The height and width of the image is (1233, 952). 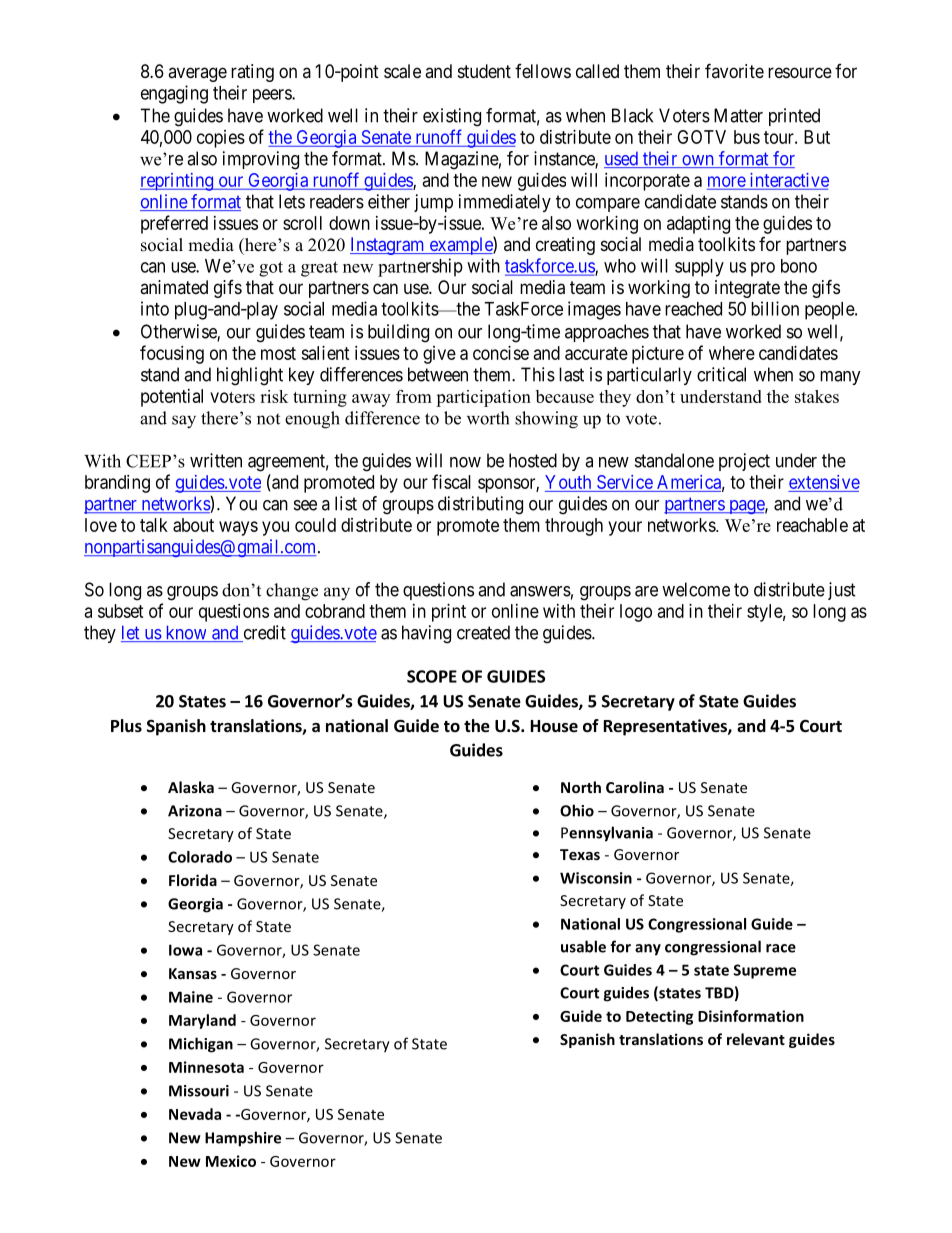 I want to click on Nevada, so click(x=195, y=1114).
